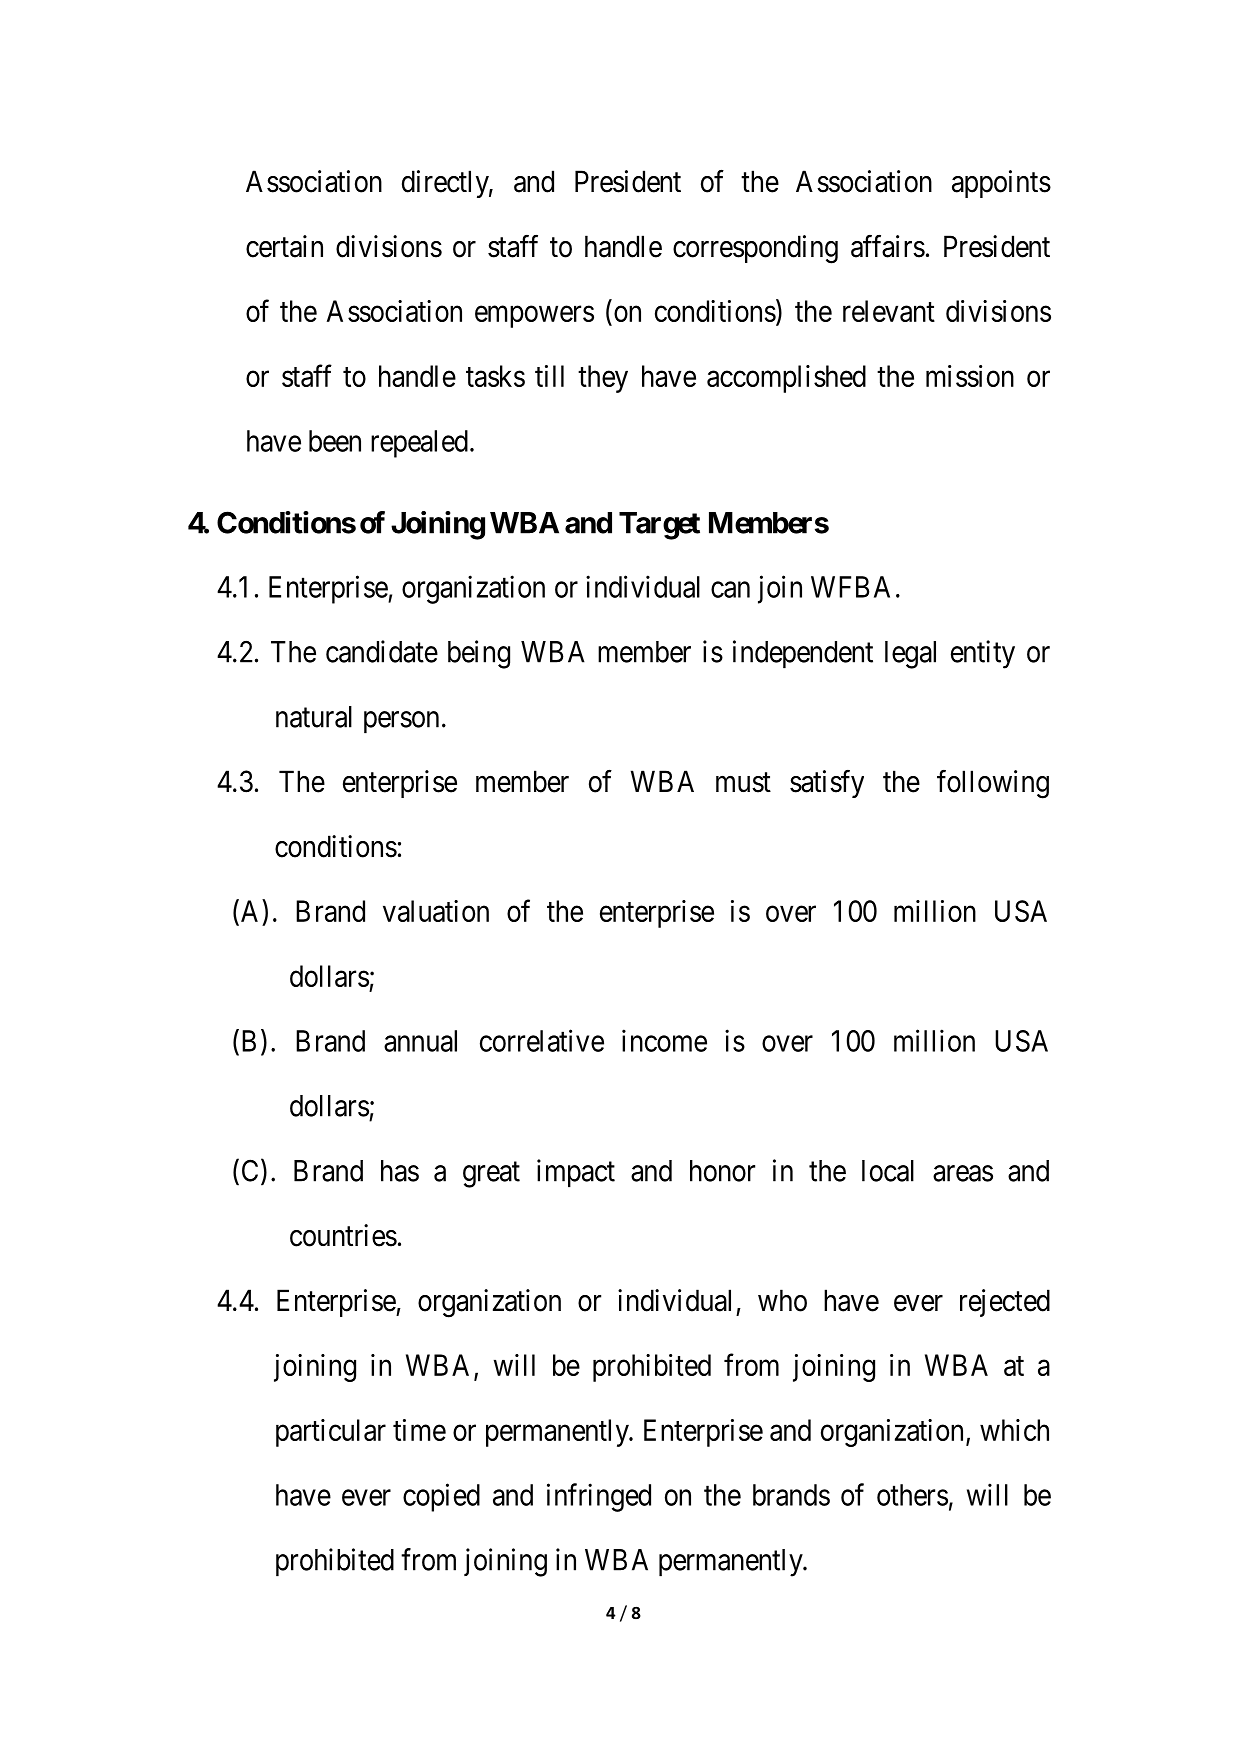 The height and width of the document is (1750, 1237). Describe the element at coordinates (888, 246) in the document. I see `affairs` at that location.
